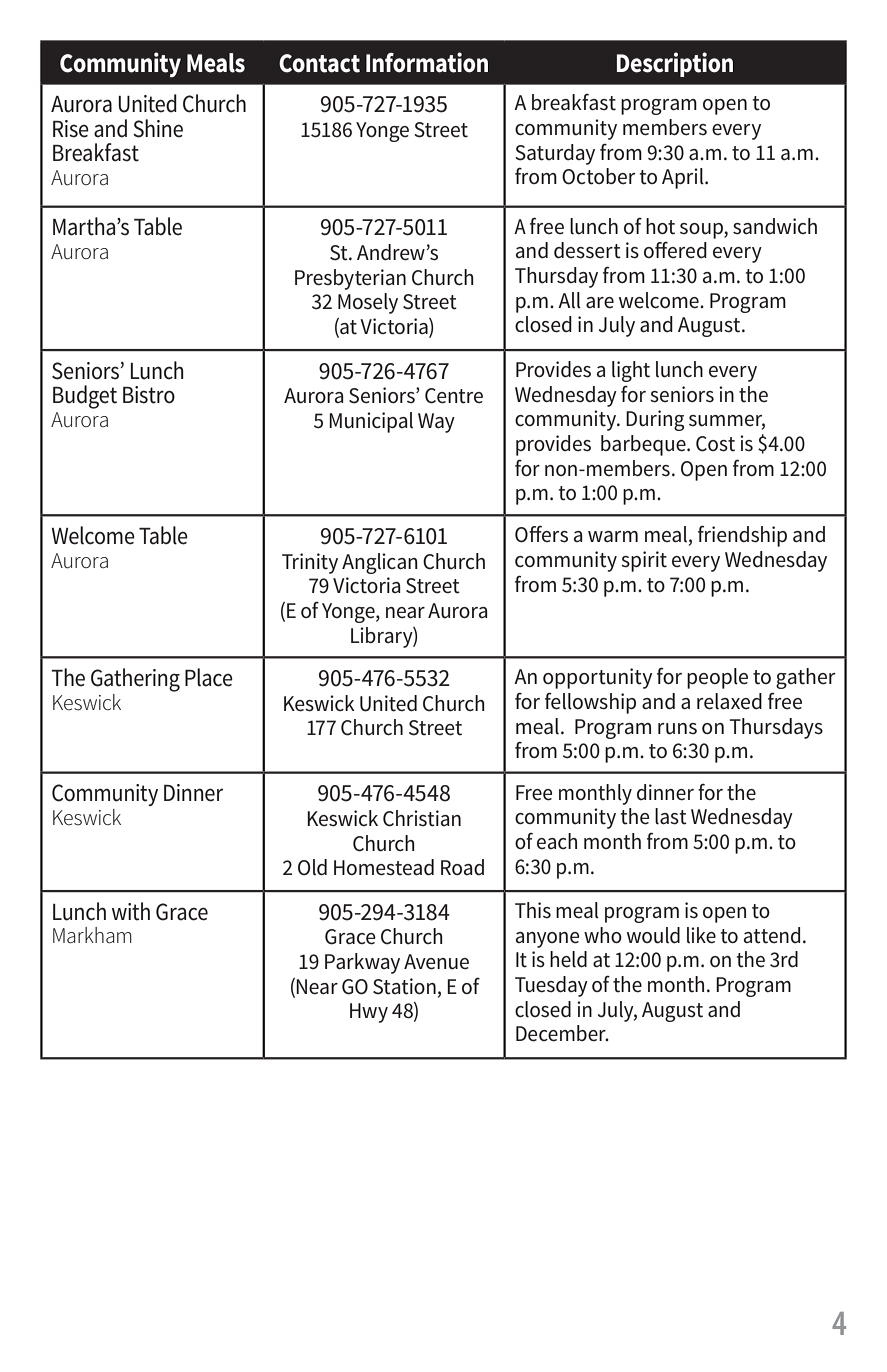 The height and width of the document is (1372, 887). What do you see at coordinates (675, 64) in the document?
I see `Description` at bounding box center [675, 64].
